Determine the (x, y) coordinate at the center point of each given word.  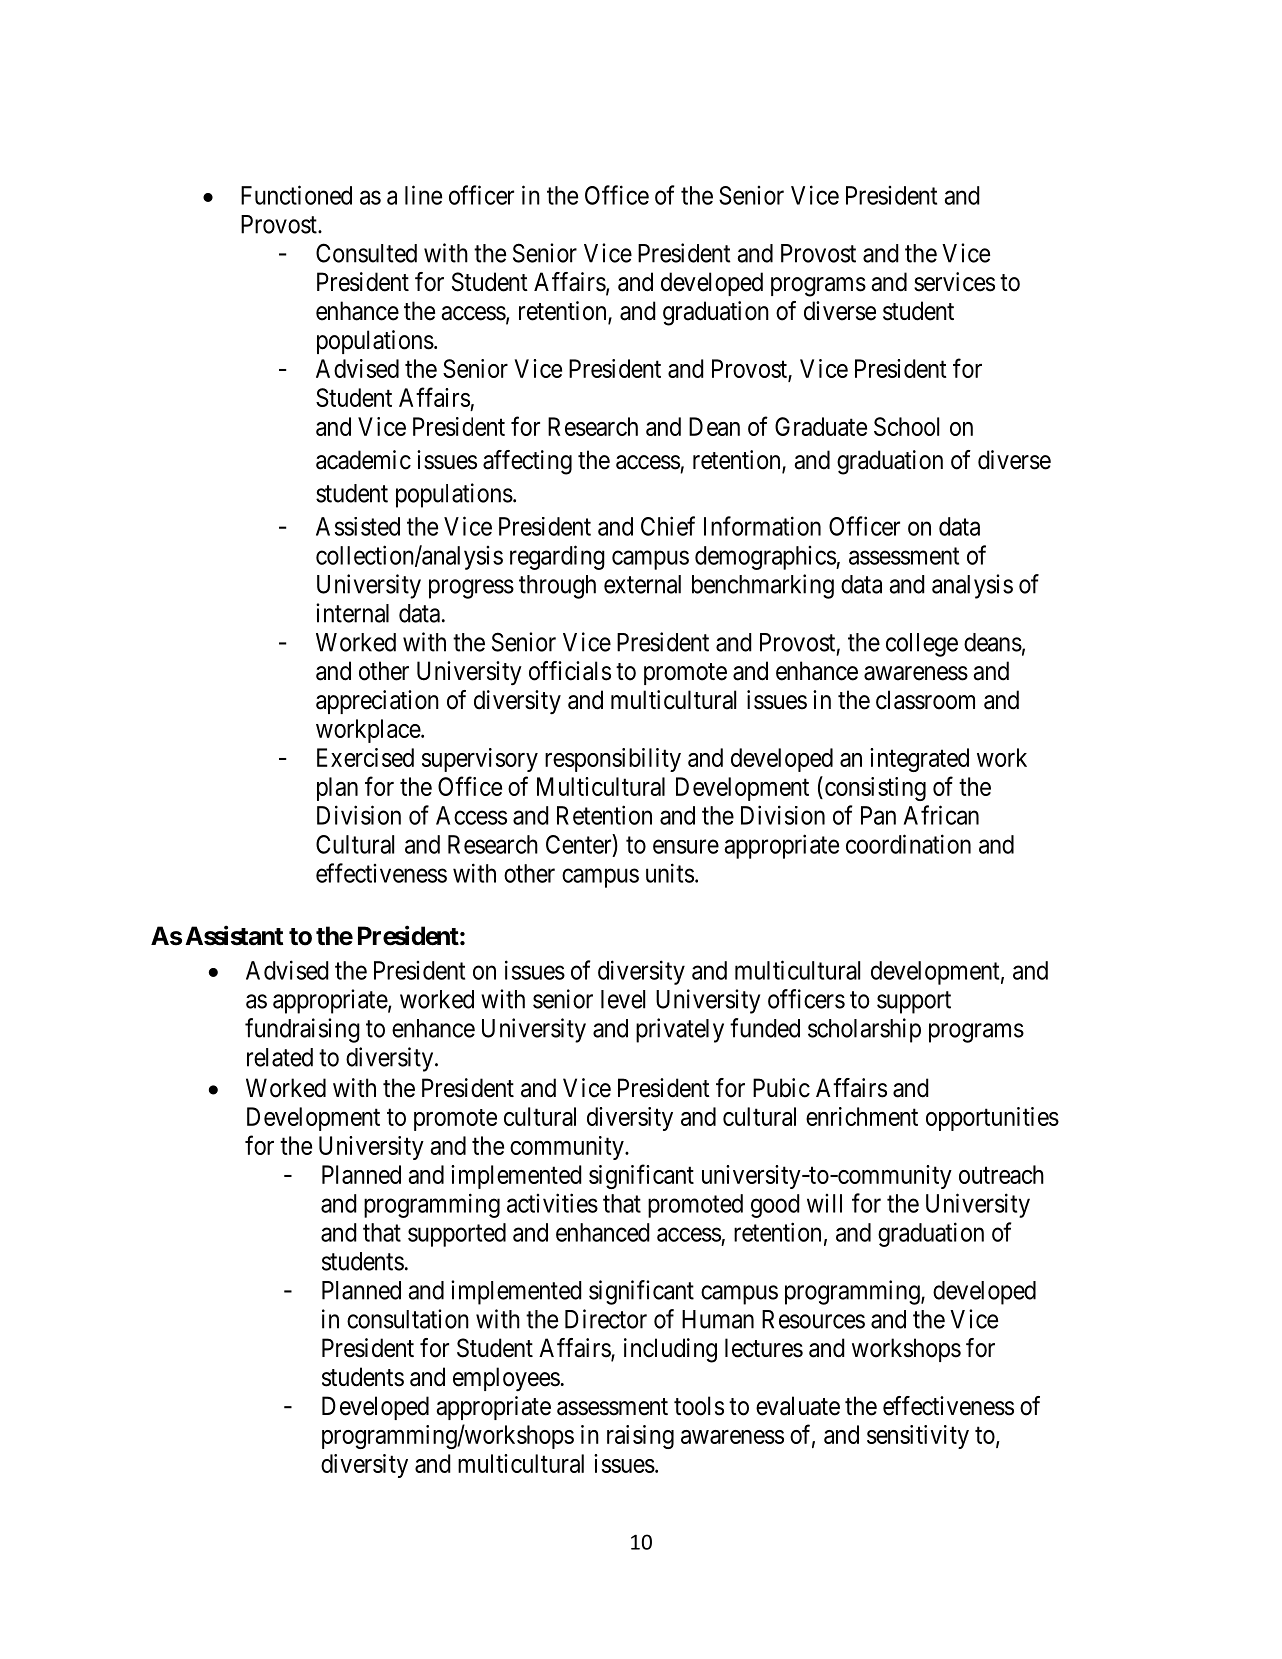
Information (762, 526)
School (906, 426)
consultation (408, 1319)
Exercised (365, 757)
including (670, 1350)
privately (680, 1030)
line (423, 195)
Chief (668, 526)
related (280, 1057)
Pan (878, 815)
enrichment (862, 1116)
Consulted (366, 253)
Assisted (358, 526)
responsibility (613, 760)
